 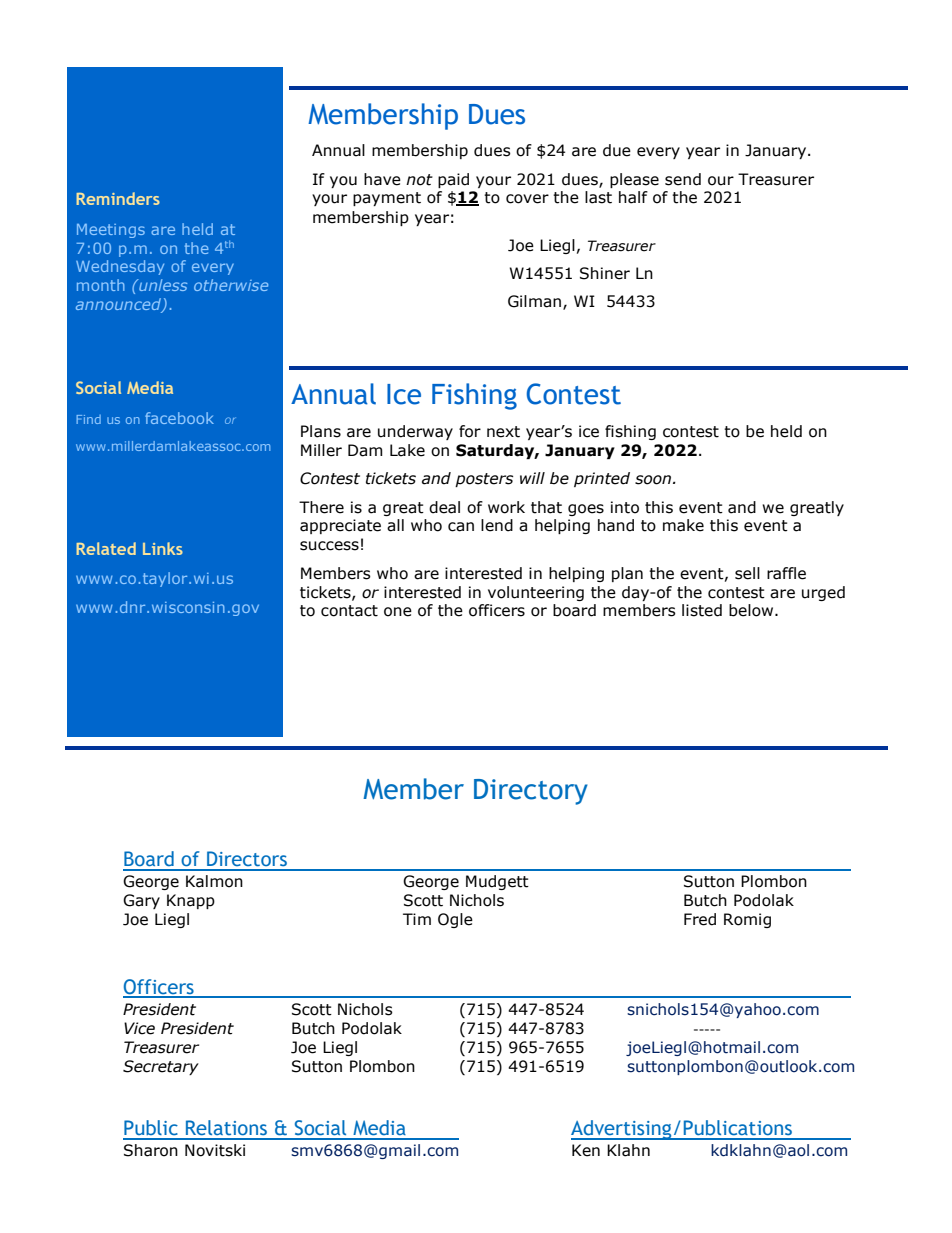 What do you see at coordinates (683, 179) in the screenshot?
I see `send` at bounding box center [683, 179].
